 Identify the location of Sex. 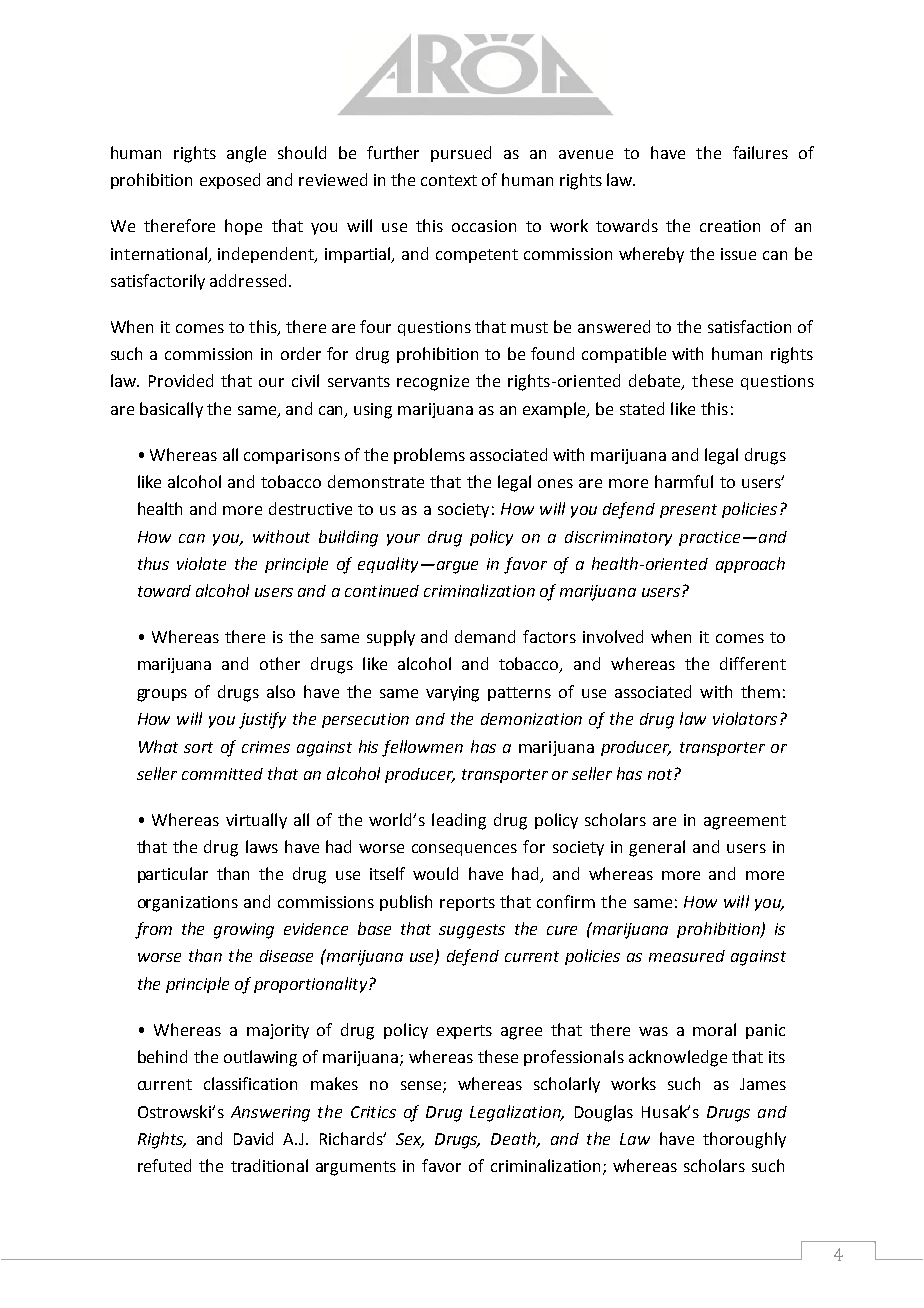
(410, 1140).
